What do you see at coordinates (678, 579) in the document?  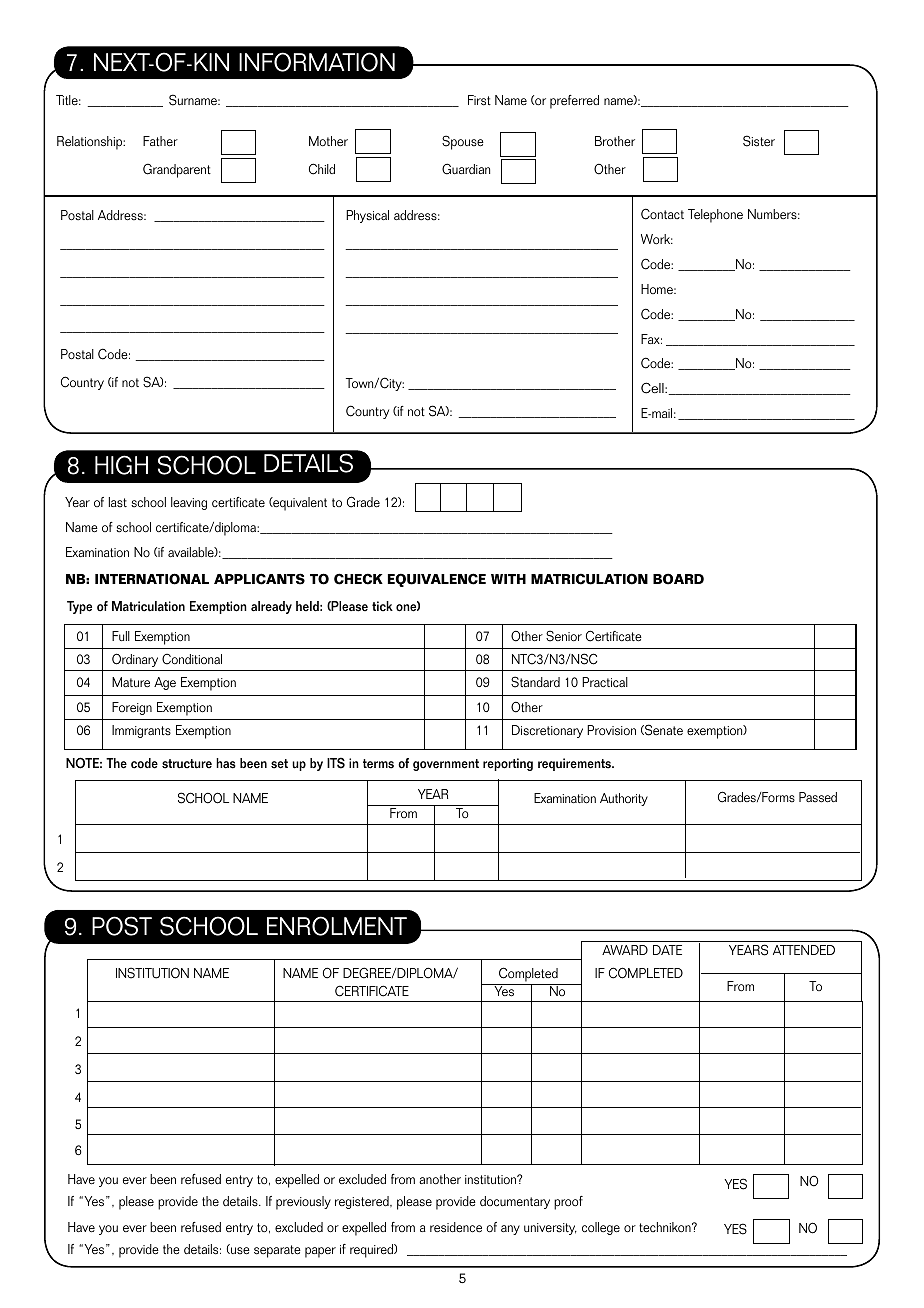 I see `Board` at bounding box center [678, 579].
